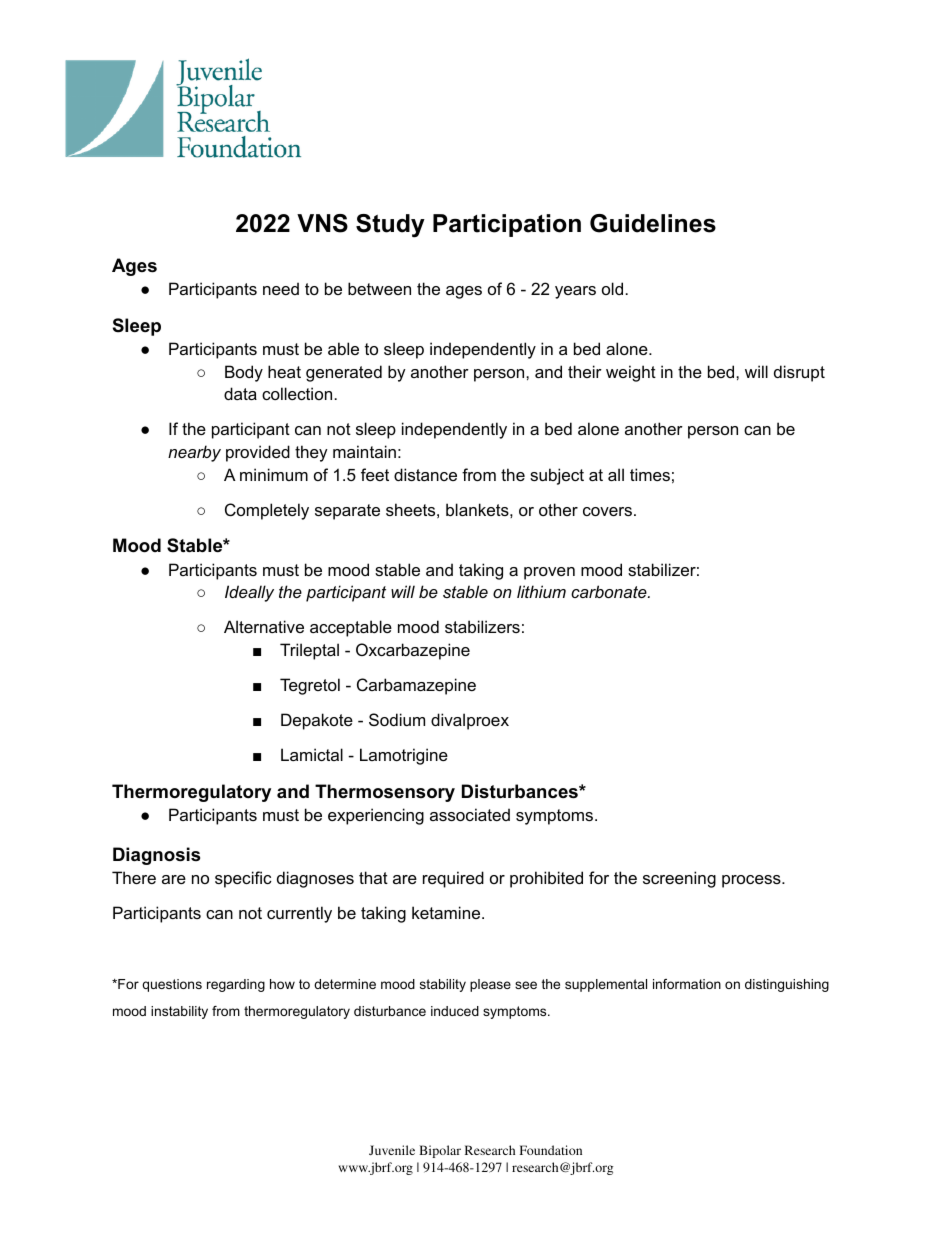  What do you see at coordinates (610, 591) in the screenshot?
I see `carbonate` at bounding box center [610, 591].
